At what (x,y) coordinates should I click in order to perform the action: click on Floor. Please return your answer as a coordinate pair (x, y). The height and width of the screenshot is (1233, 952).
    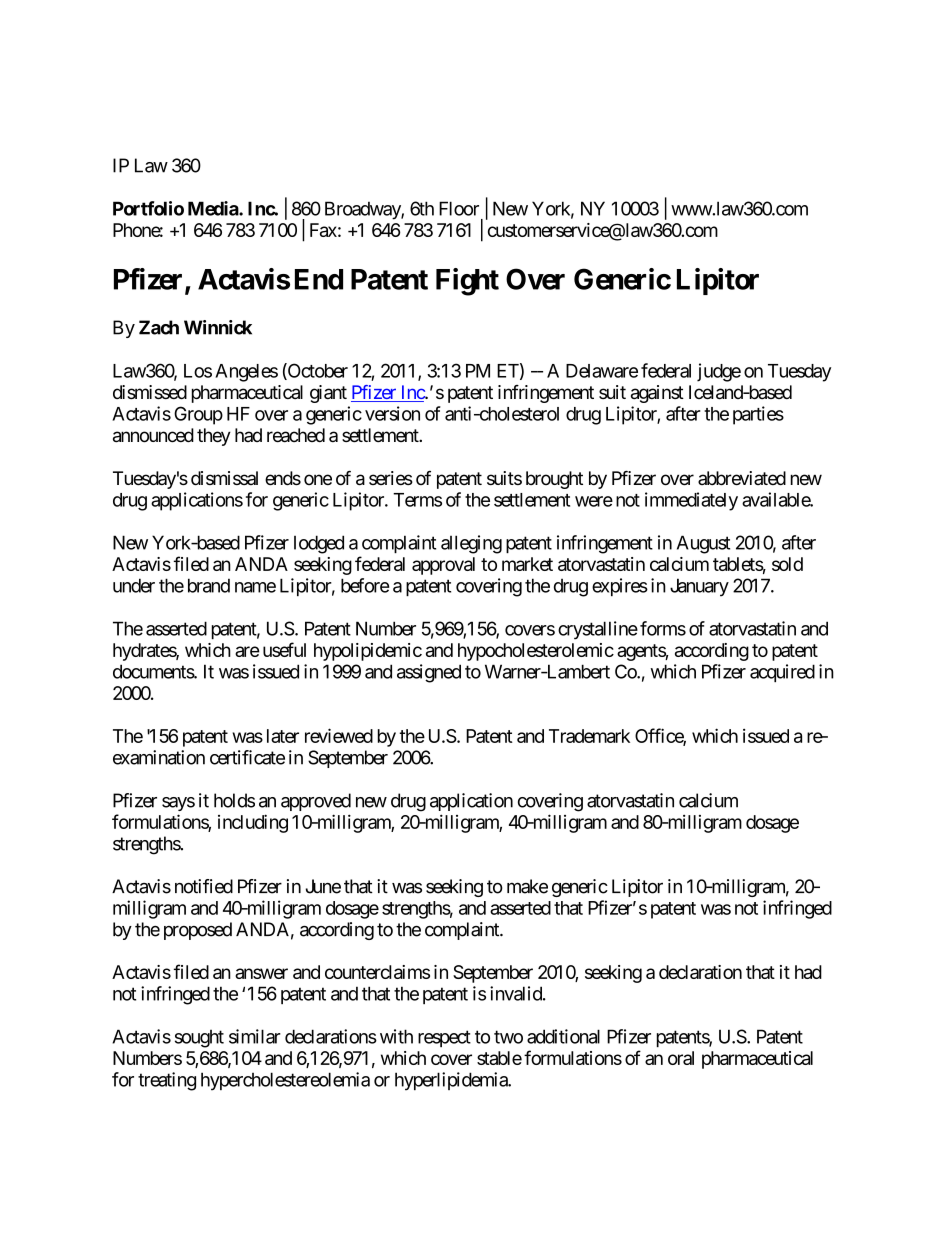
    Looking at the image, I should click on (459, 208).
